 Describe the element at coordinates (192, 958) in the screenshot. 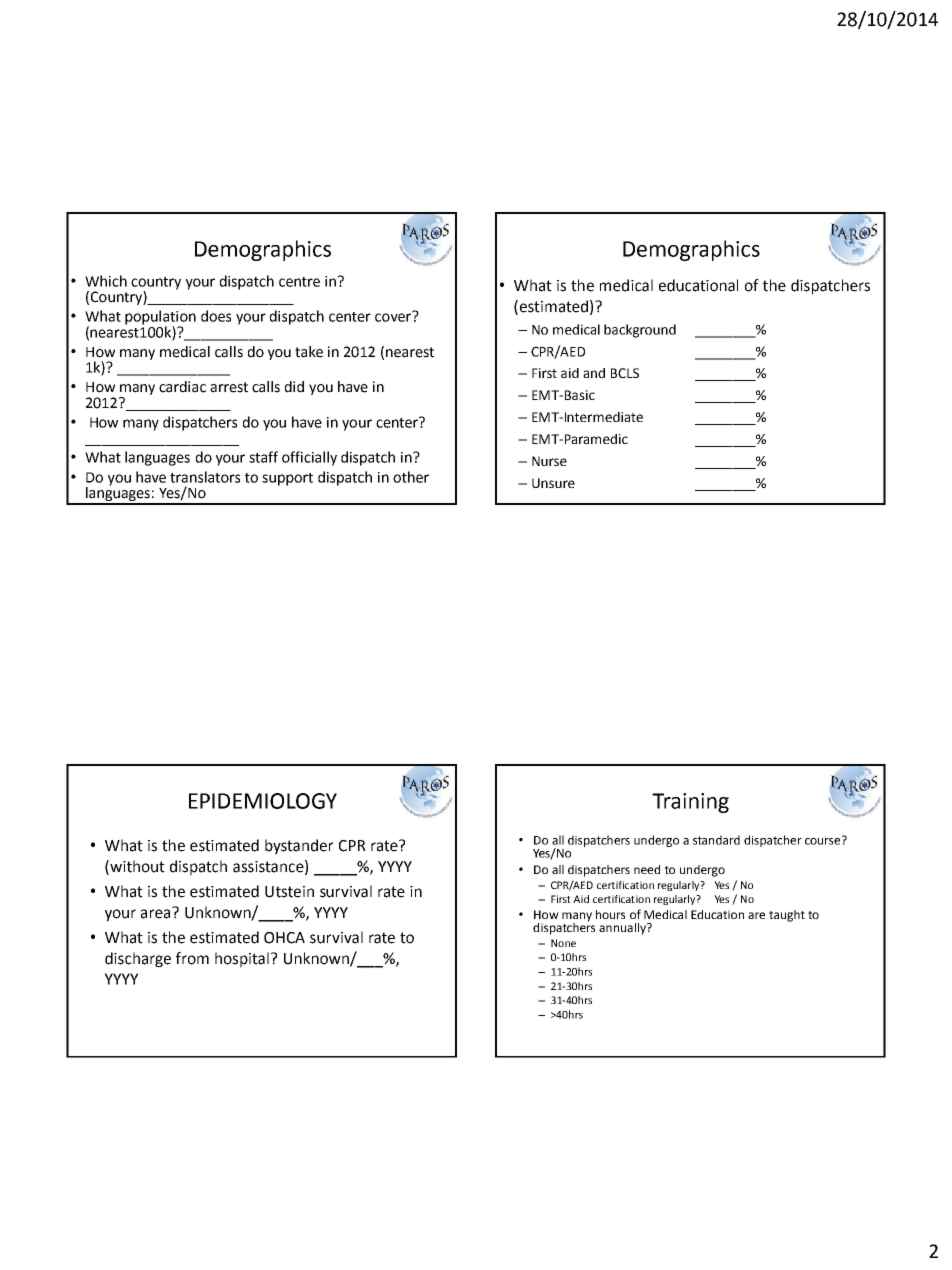

I see `from` at that location.
